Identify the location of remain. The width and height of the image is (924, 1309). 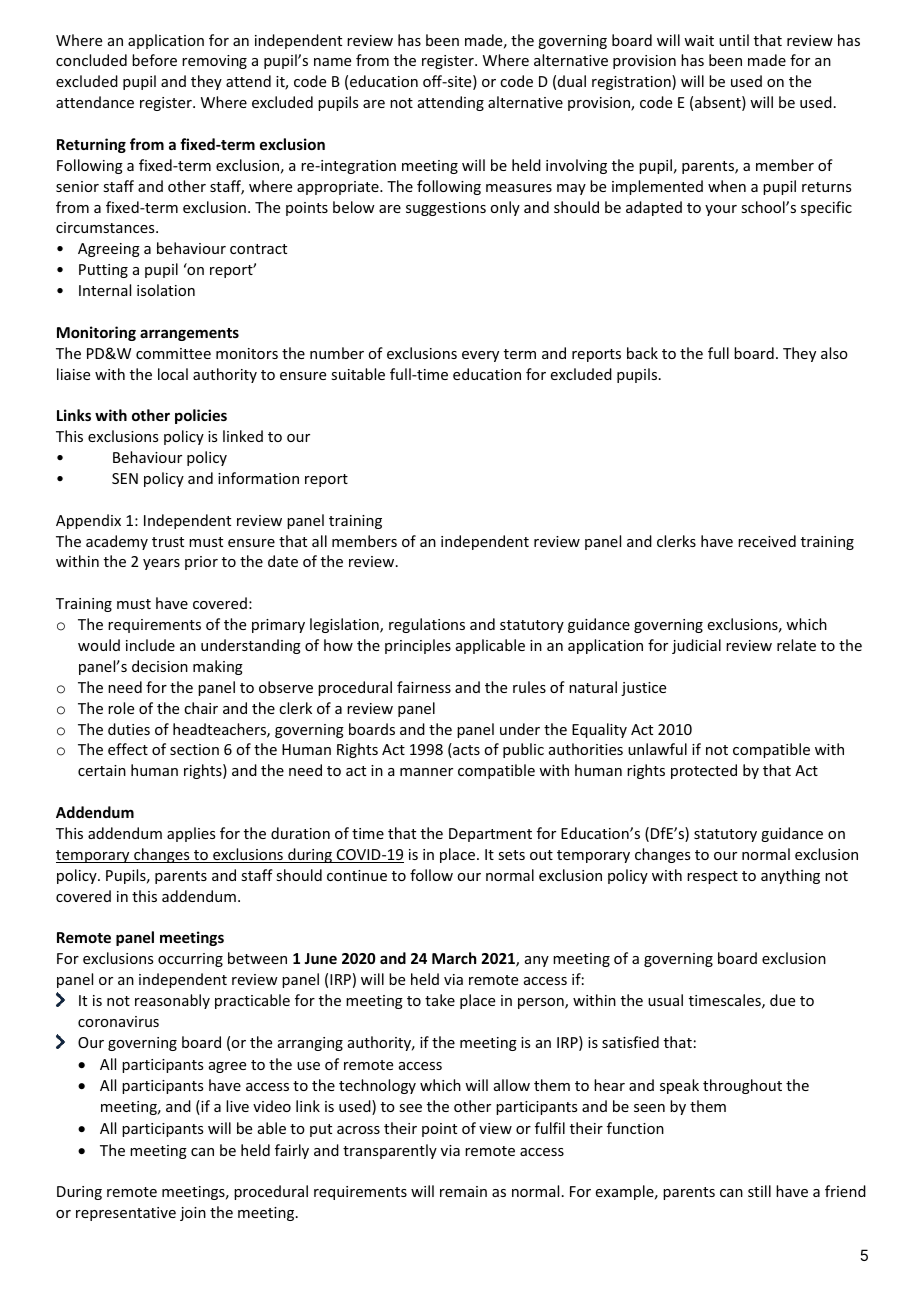
(463, 1191).
